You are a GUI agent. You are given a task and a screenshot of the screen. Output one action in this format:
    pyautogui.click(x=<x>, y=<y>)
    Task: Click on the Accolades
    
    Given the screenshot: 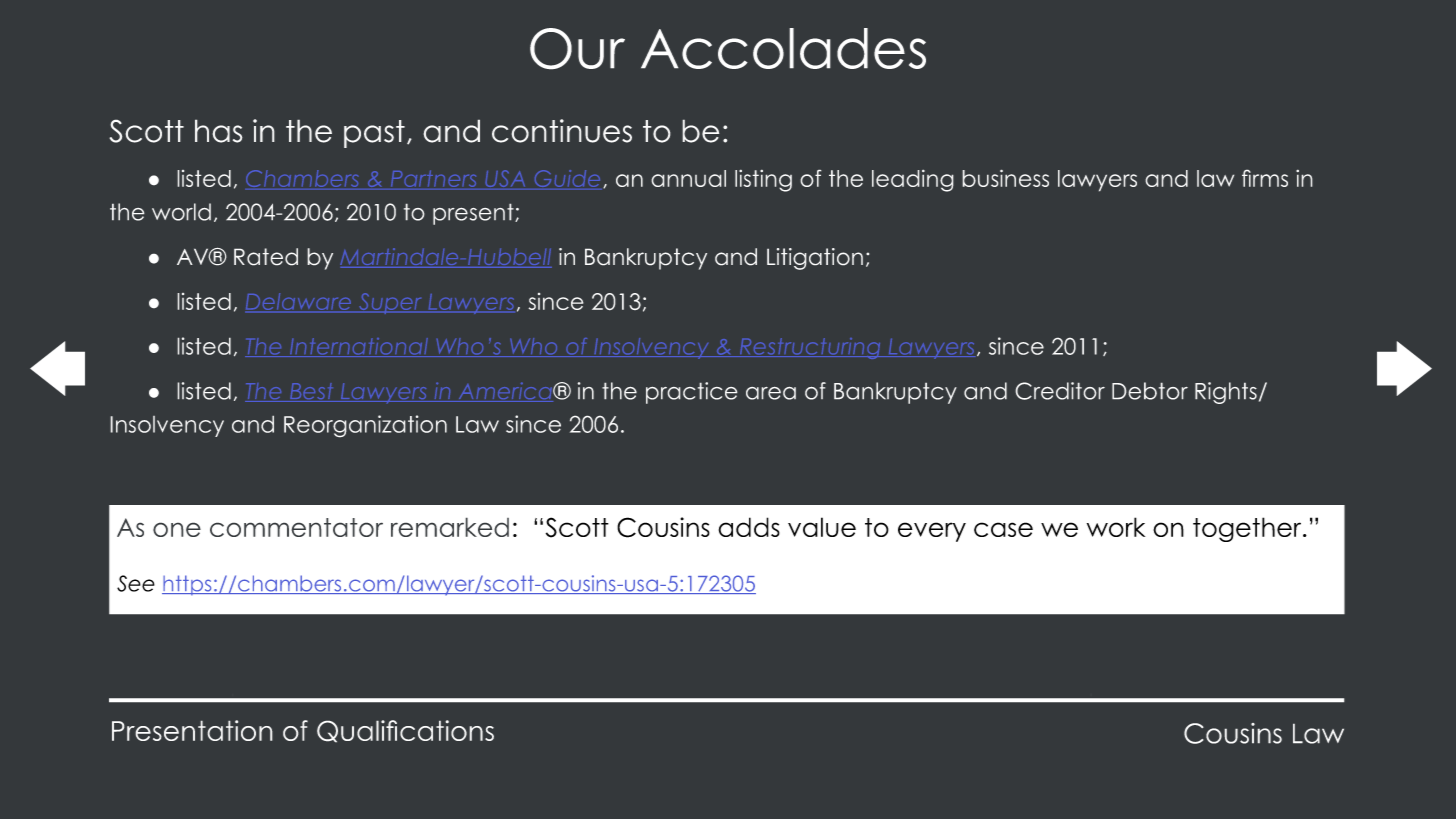 What is the action you would take?
    pyautogui.click(x=783, y=48)
